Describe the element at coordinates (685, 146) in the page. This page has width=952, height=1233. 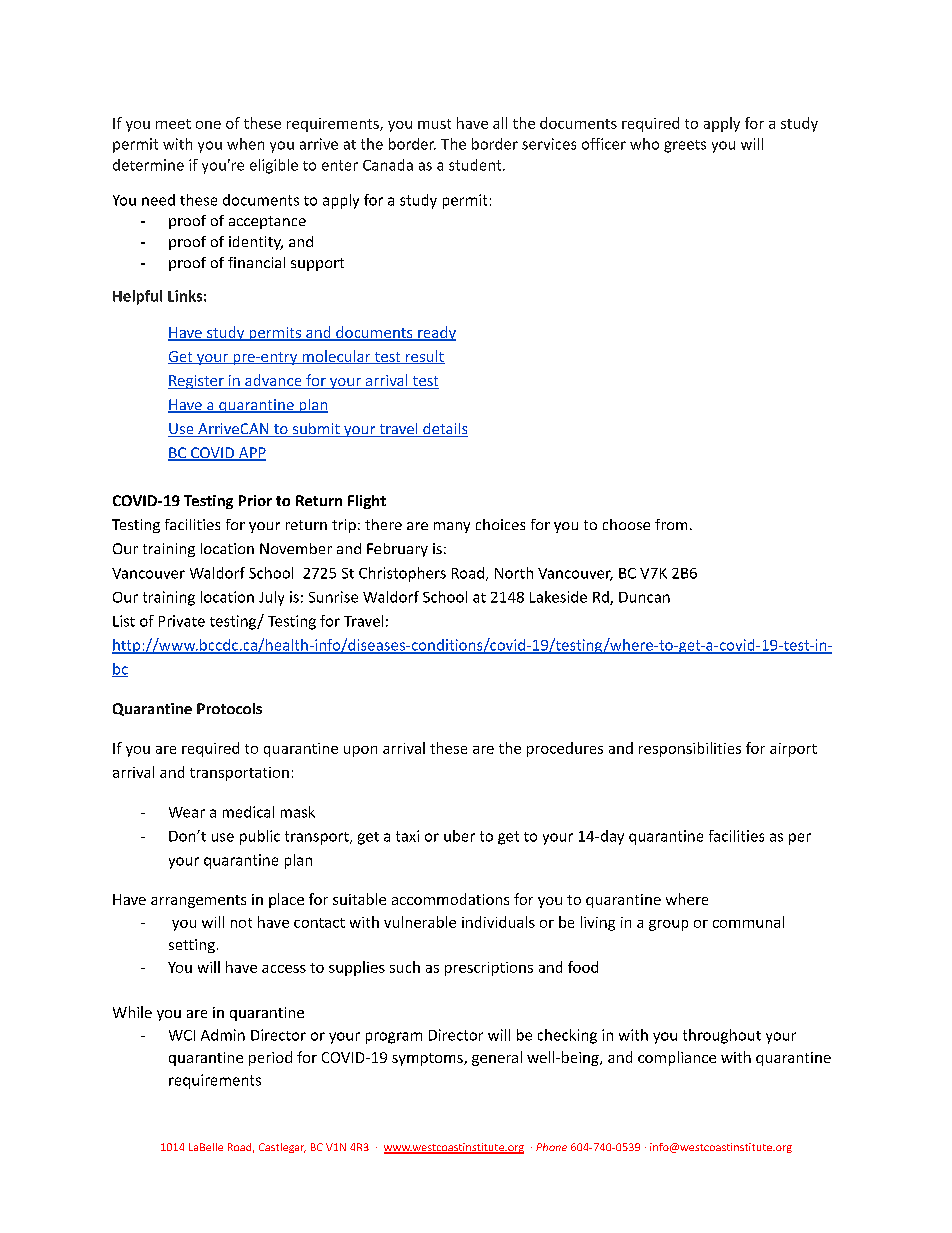
I see `greets` at that location.
